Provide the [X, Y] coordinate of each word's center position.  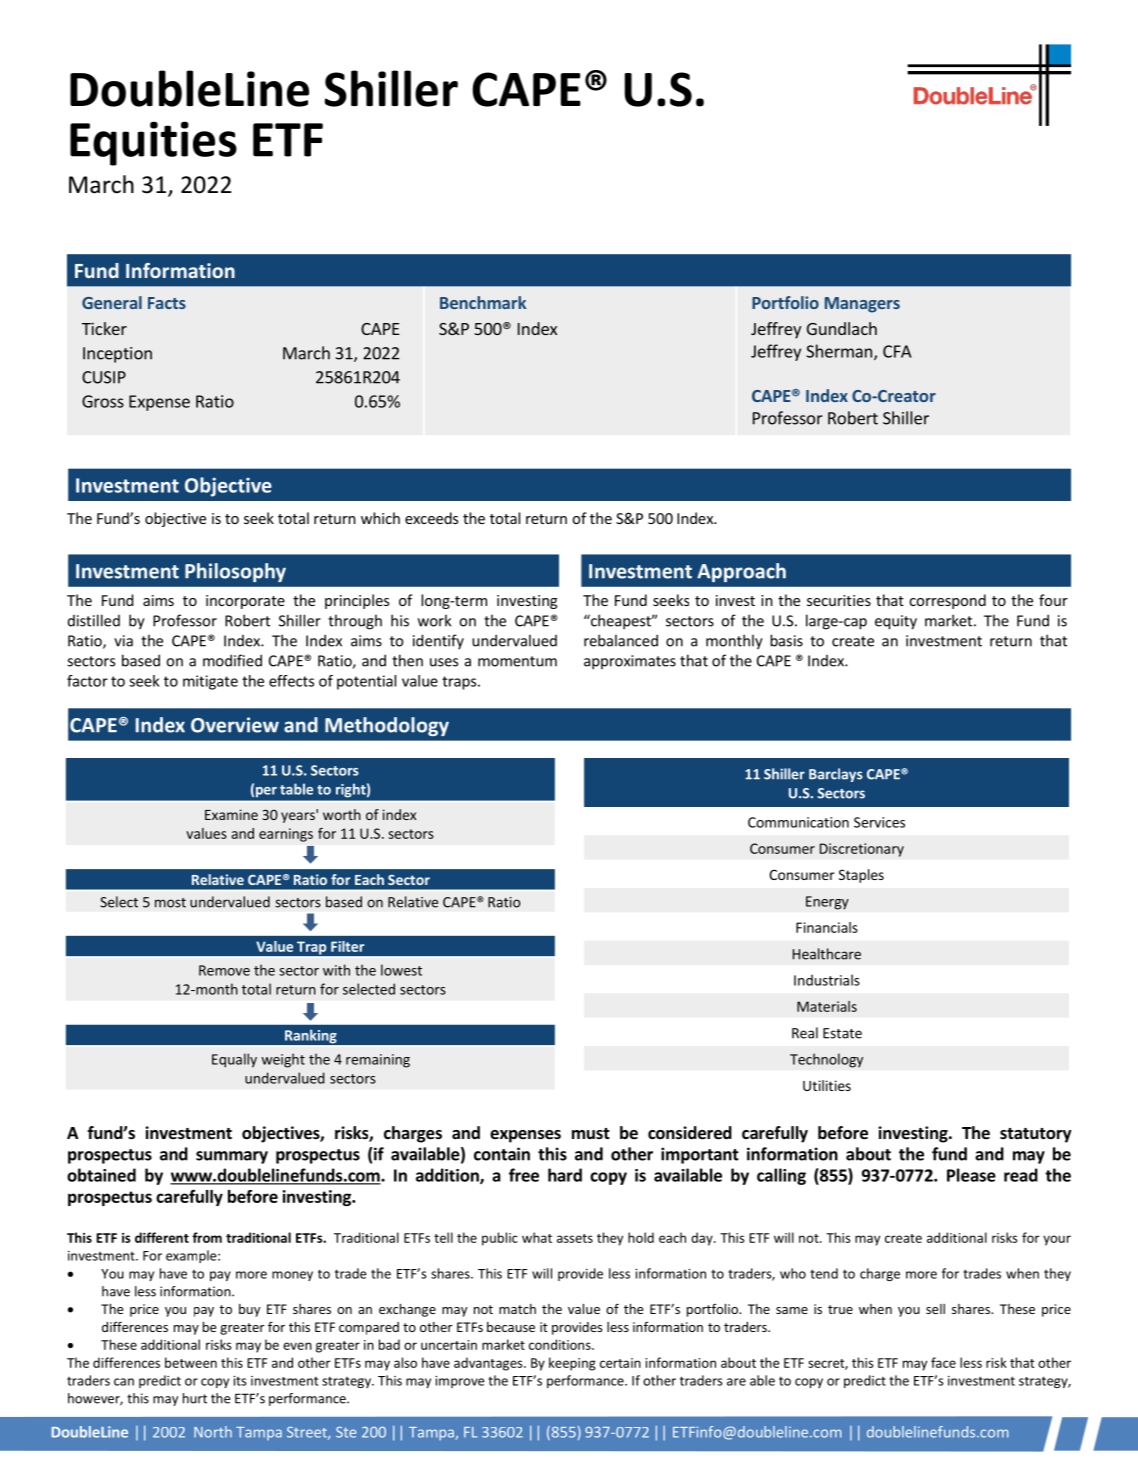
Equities [153, 143]
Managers [862, 305]
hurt [195, 1398]
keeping [572, 1364]
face [943, 1362]
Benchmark [483, 302]
